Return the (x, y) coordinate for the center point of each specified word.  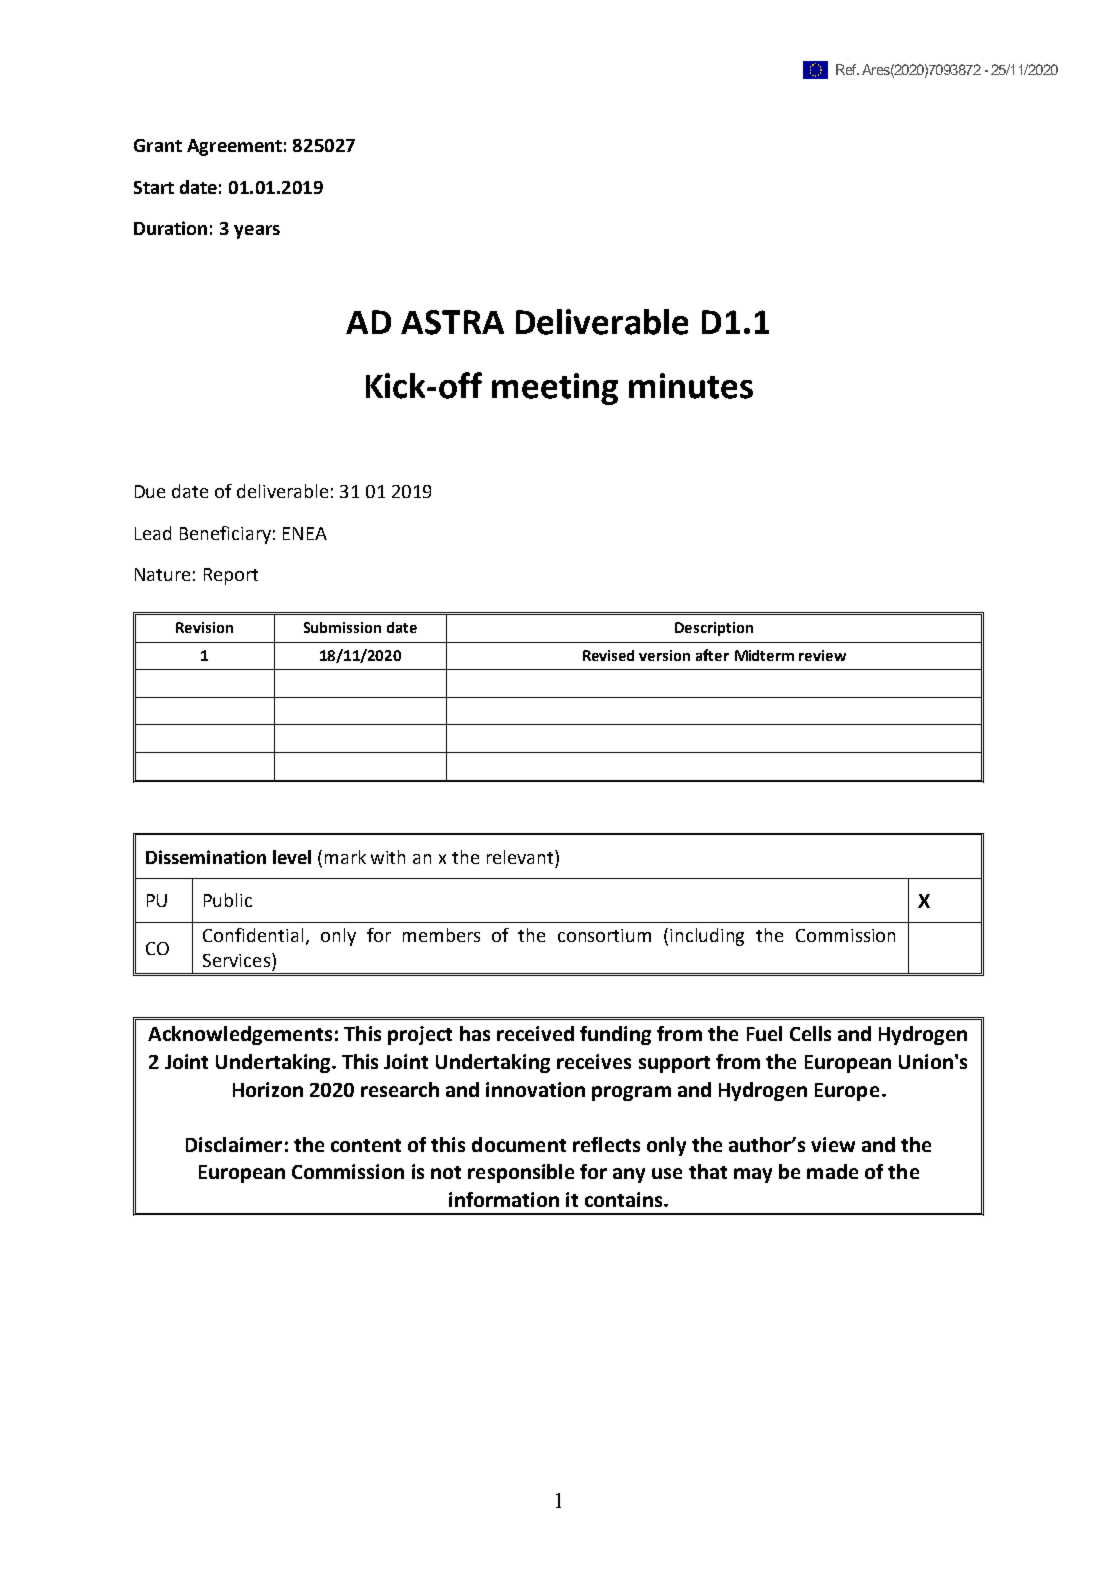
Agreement (234, 147)
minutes (691, 386)
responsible (521, 1173)
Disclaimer (234, 1144)
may (753, 1175)
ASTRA (452, 322)
